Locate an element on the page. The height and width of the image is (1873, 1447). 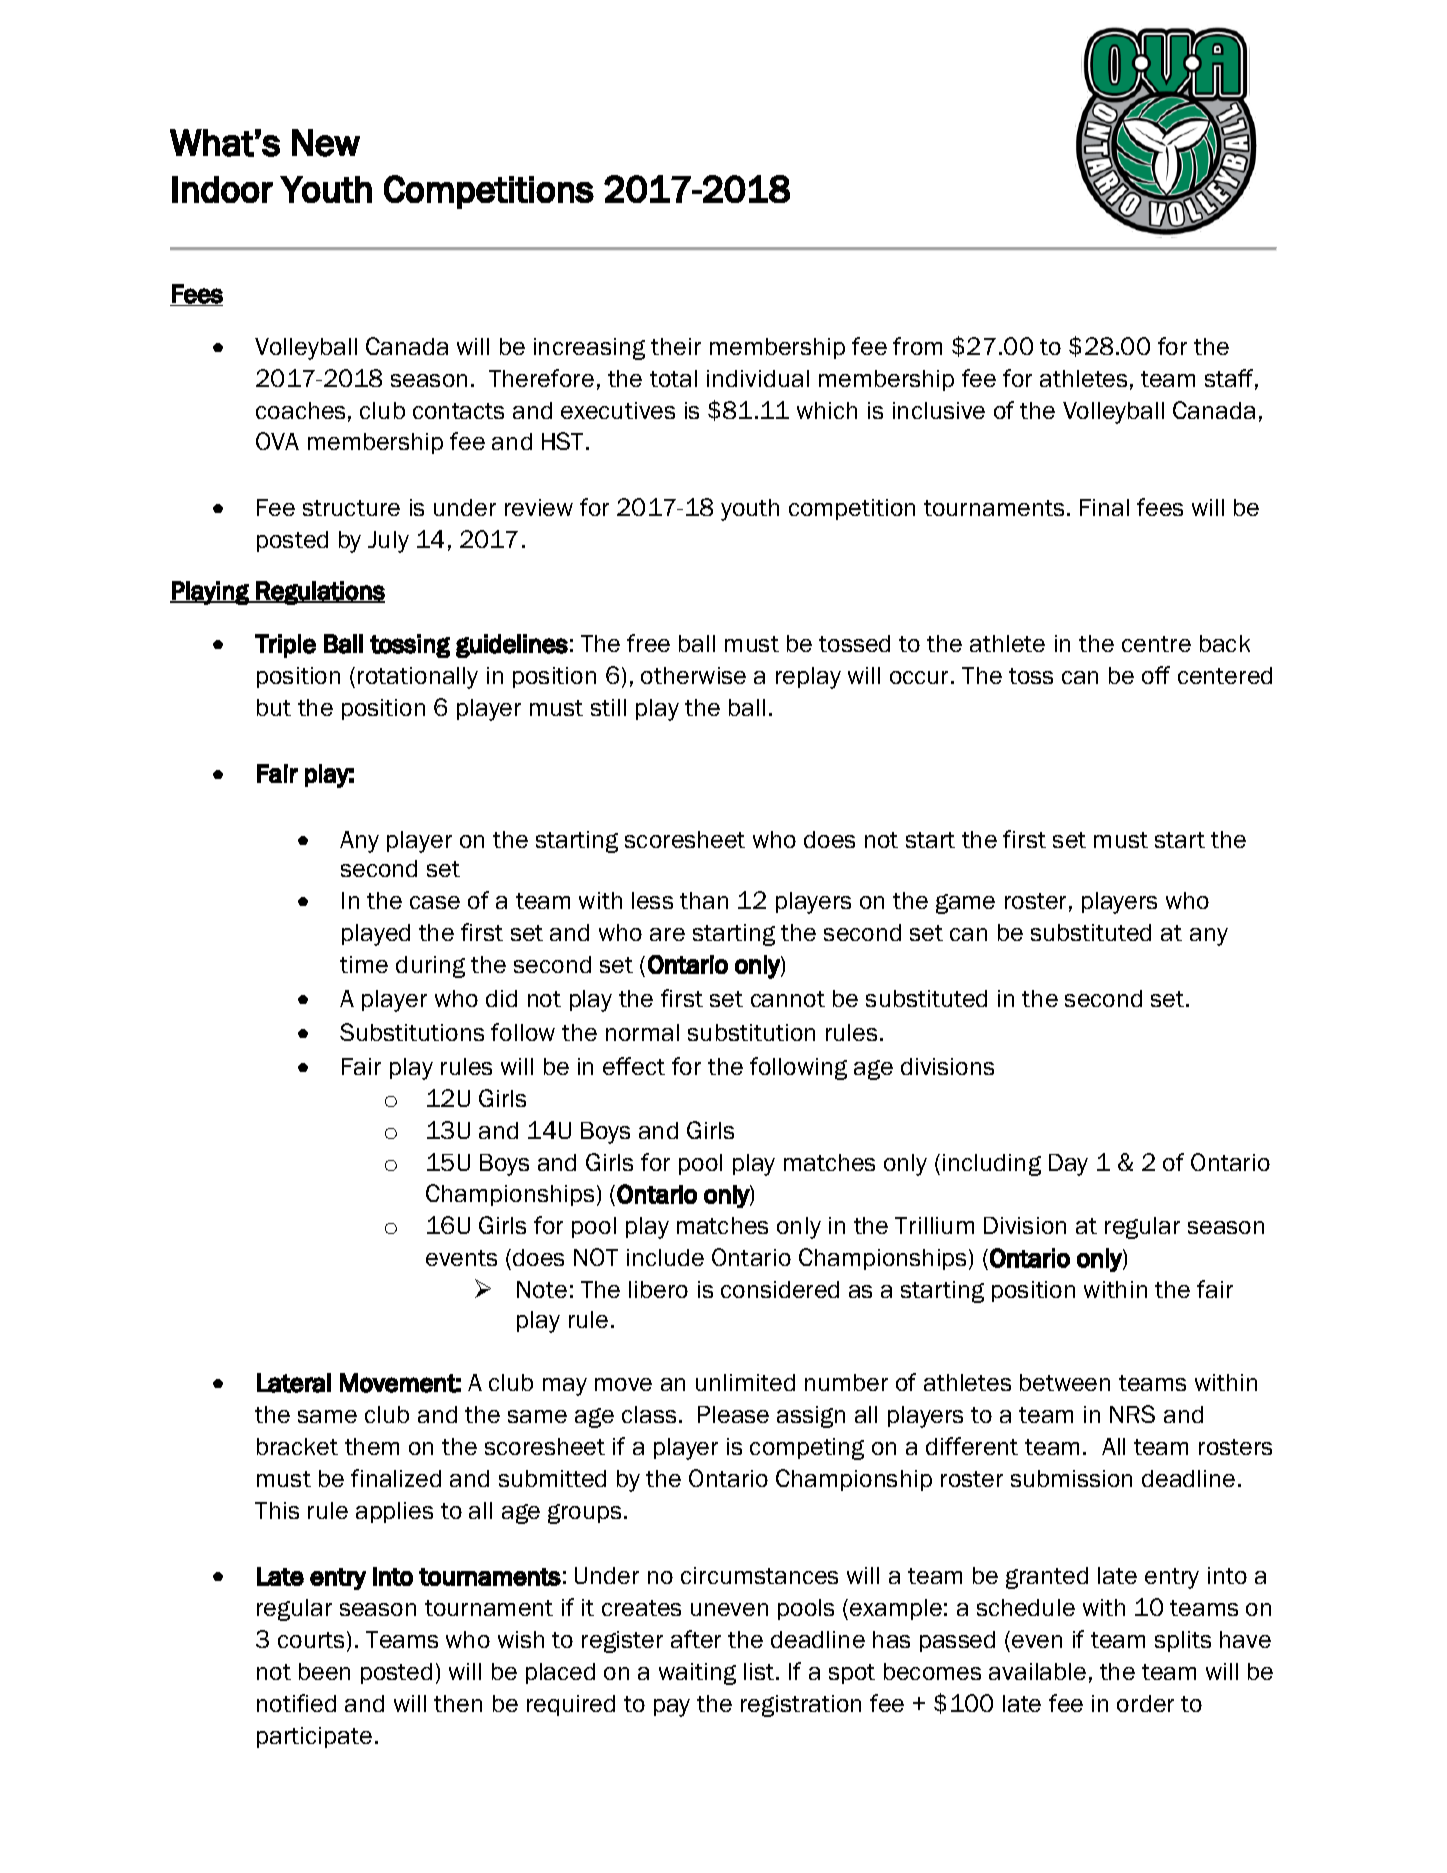
from is located at coordinates (917, 346).
